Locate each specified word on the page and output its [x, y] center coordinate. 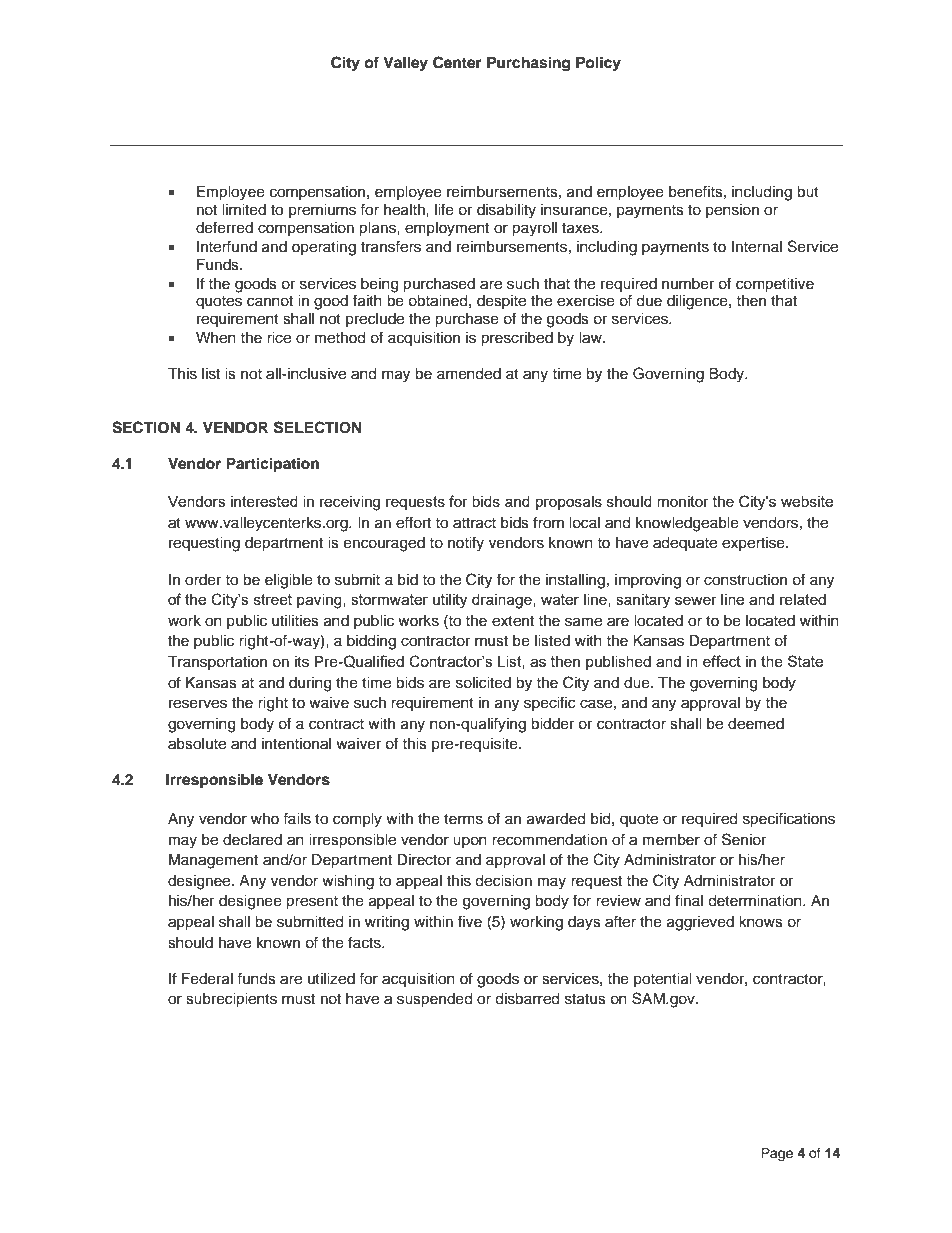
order [203, 580]
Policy [598, 64]
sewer [696, 600]
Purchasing [528, 64]
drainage [503, 601]
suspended [434, 1000]
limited [244, 210]
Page [777, 1154]
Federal [207, 979]
